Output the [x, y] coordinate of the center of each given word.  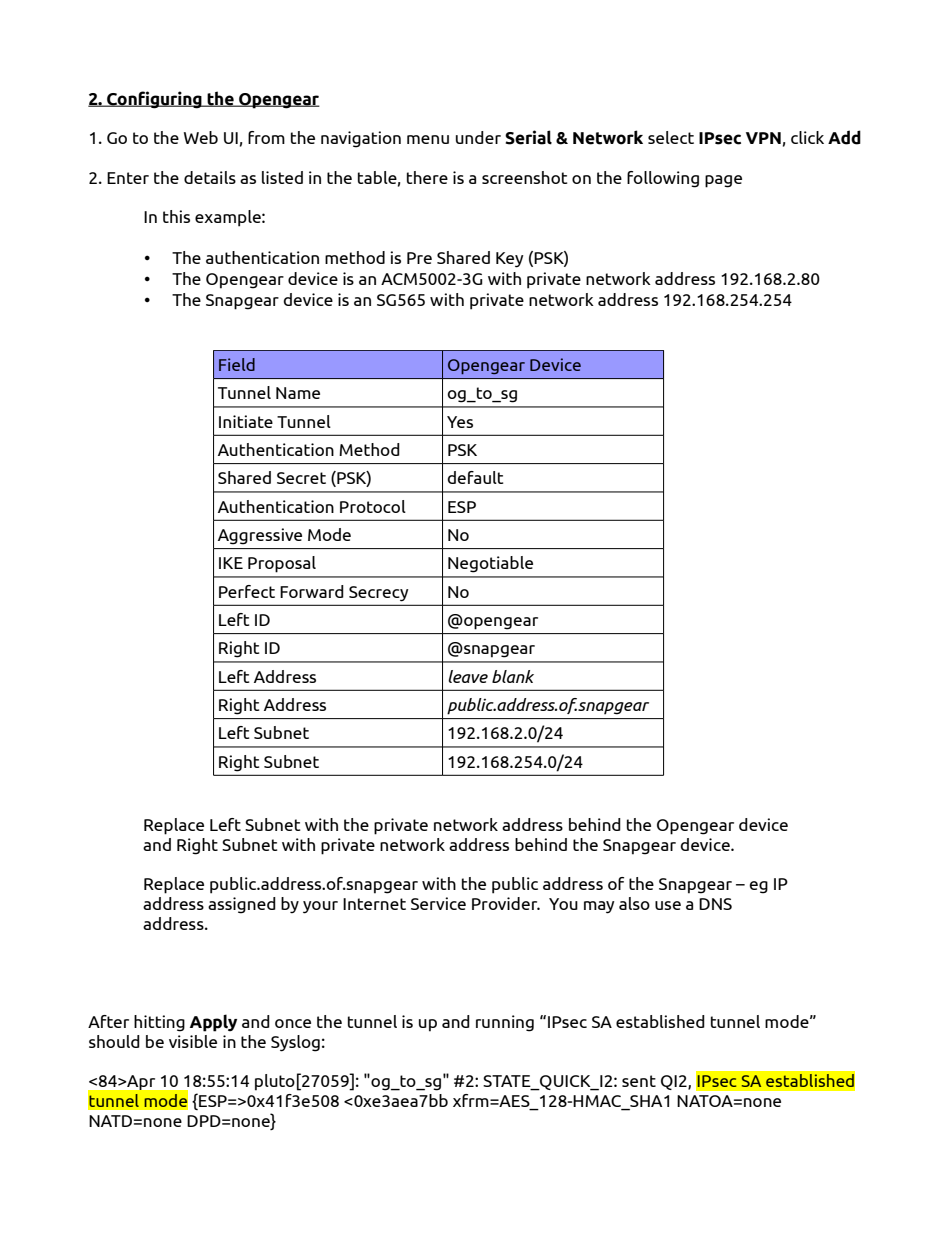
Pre [419, 258]
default [475, 477]
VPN [763, 138]
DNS [715, 904]
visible [193, 1041]
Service [438, 903]
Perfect [247, 591]
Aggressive [260, 536]
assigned [242, 905]
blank [513, 676]
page [723, 181]
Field [237, 364]
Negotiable [490, 564]
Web [201, 137]
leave [468, 676]
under [478, 137]
